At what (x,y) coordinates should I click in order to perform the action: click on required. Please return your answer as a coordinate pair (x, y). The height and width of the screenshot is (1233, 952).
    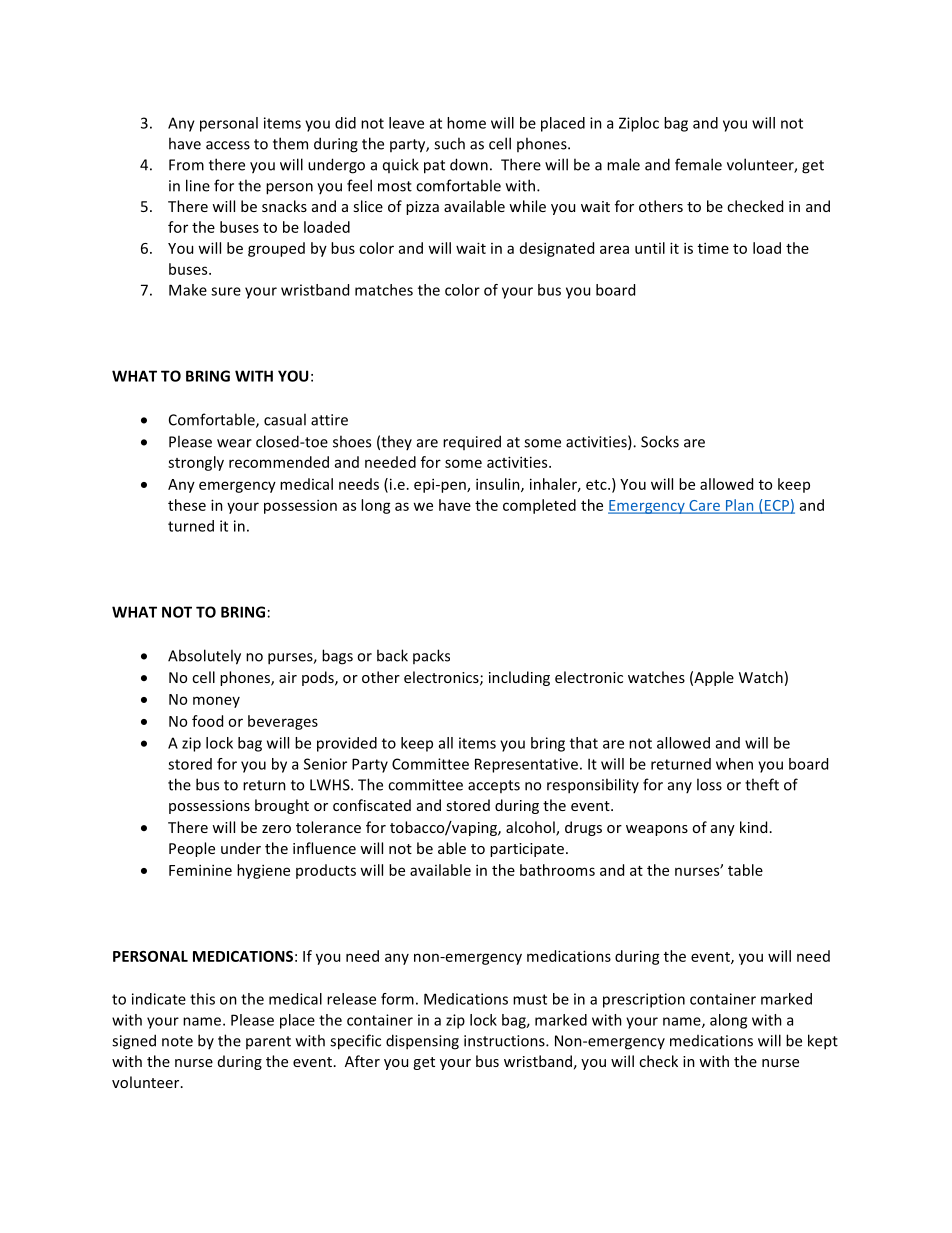
    Looking at the image, I should click on (472, 442).
